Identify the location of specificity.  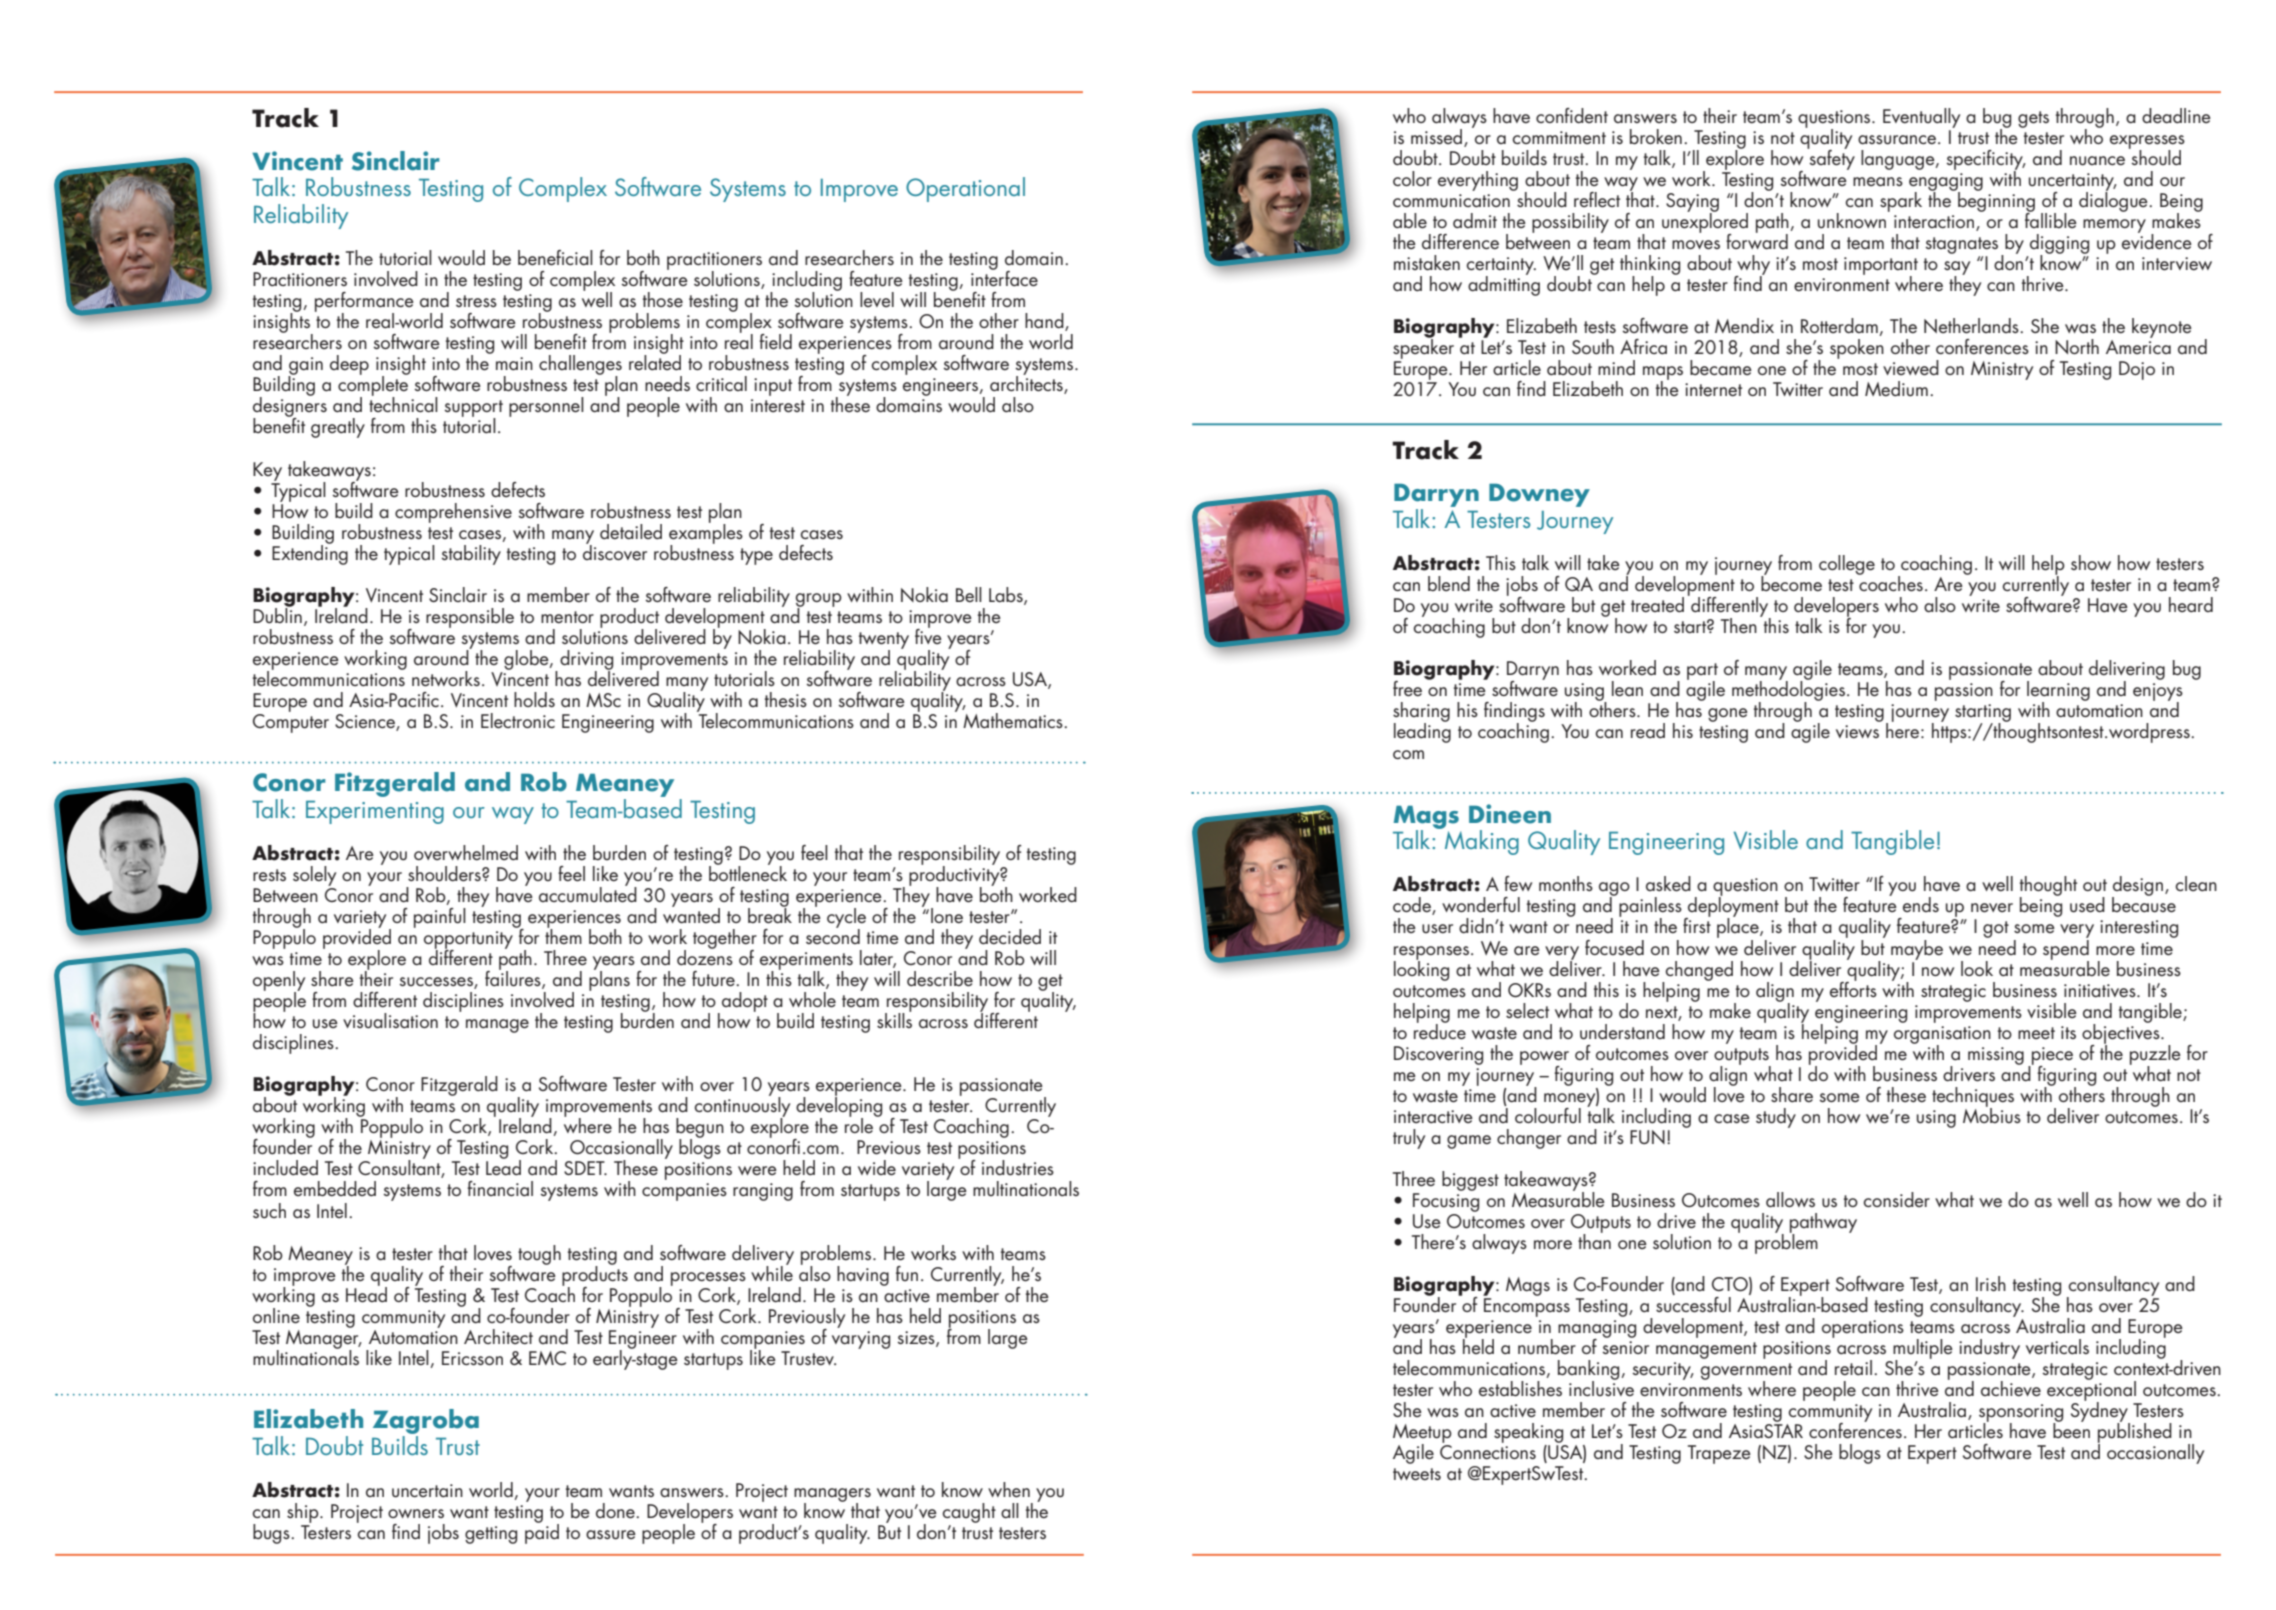
(1985, 161).
